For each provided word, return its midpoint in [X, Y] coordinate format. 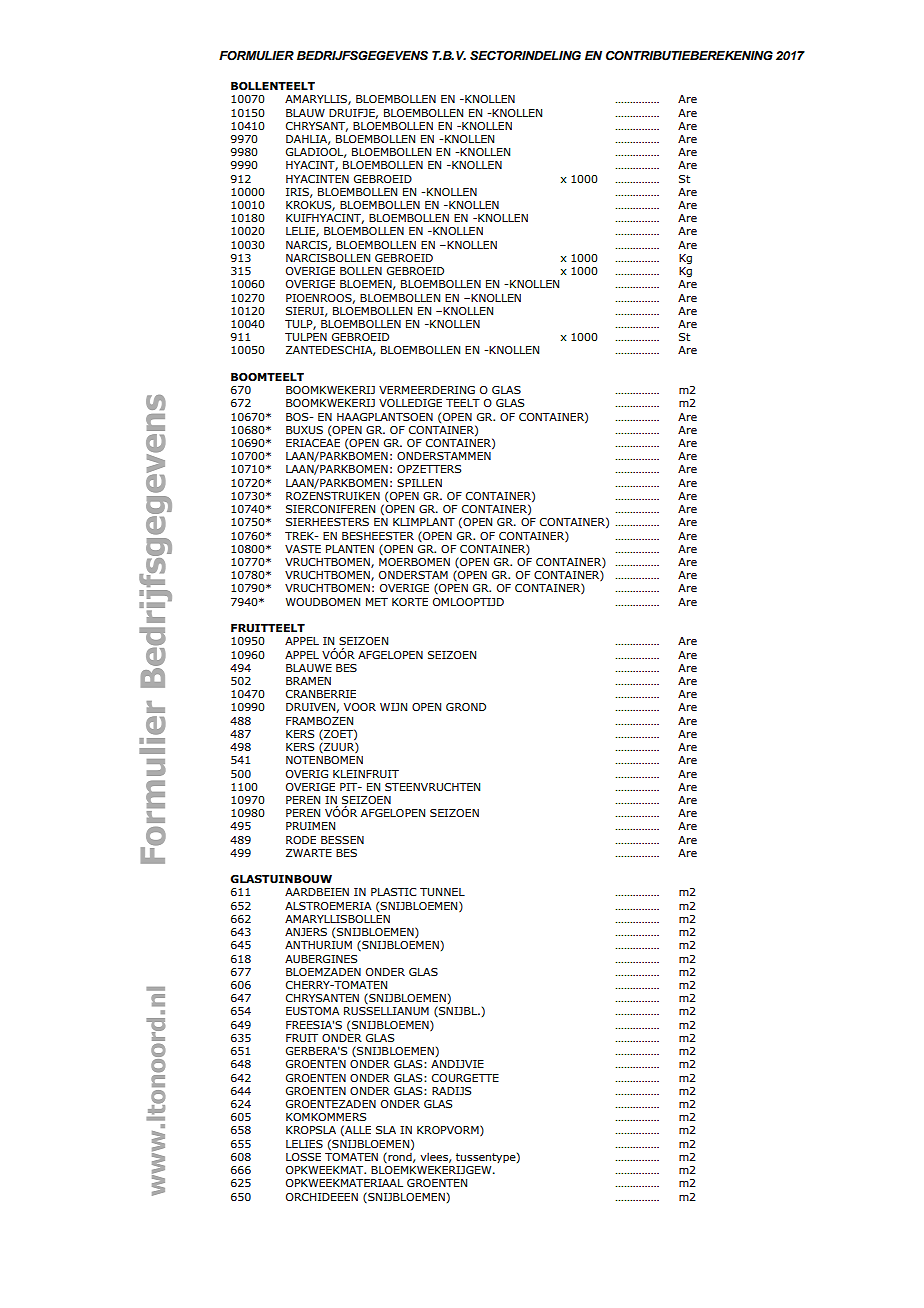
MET [377, 602]
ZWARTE [309, 853]
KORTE [410, 602]
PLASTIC [393, 892]
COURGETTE [465, 1078]
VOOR [360, 707]
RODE [301, 840]
